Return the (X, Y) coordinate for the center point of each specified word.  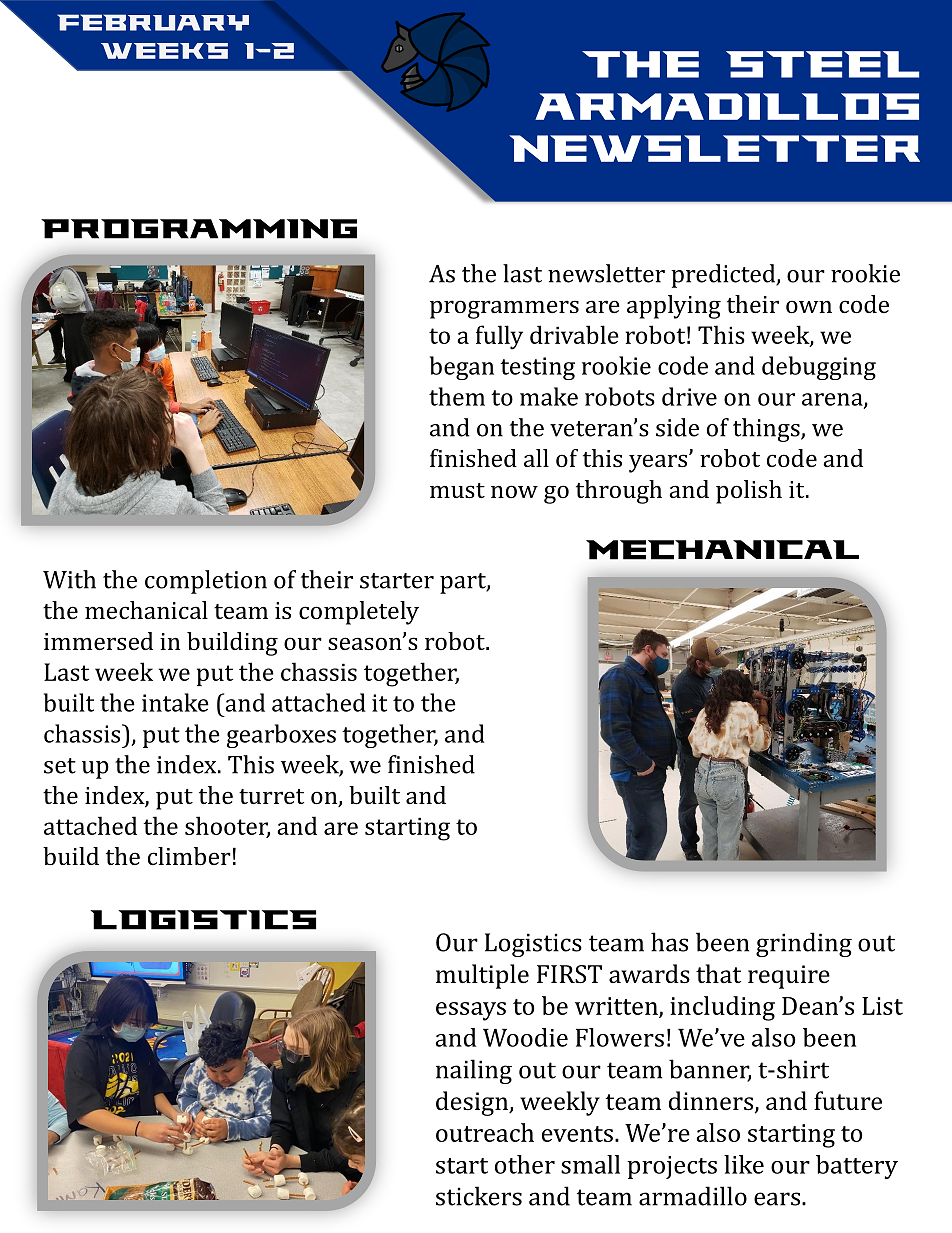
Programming (199, 229)
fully (499, 337)
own (809, 306)
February (153, 22)
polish (749, 492)
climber (189, 856)
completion (206, 582)
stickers (479, 1196)
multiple (482, 976)
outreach (485, 1132)
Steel (822, 64)
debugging (819, 368)
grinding (804, 944)
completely (359, 613)
